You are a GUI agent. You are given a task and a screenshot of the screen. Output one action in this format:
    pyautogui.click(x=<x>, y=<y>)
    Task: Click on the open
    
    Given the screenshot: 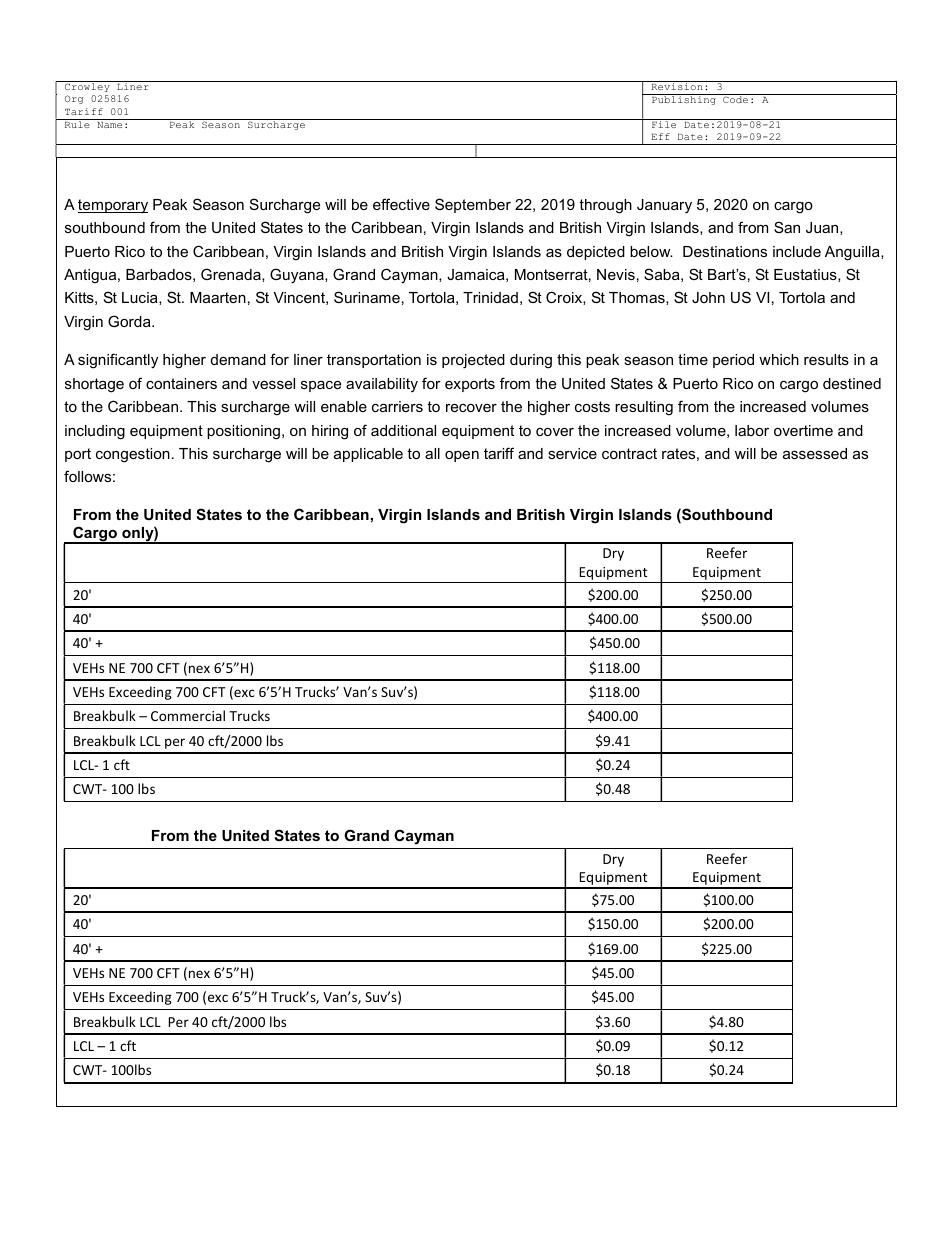 What is the action you would take?
    pyautogui.click(x=462, y=456)
